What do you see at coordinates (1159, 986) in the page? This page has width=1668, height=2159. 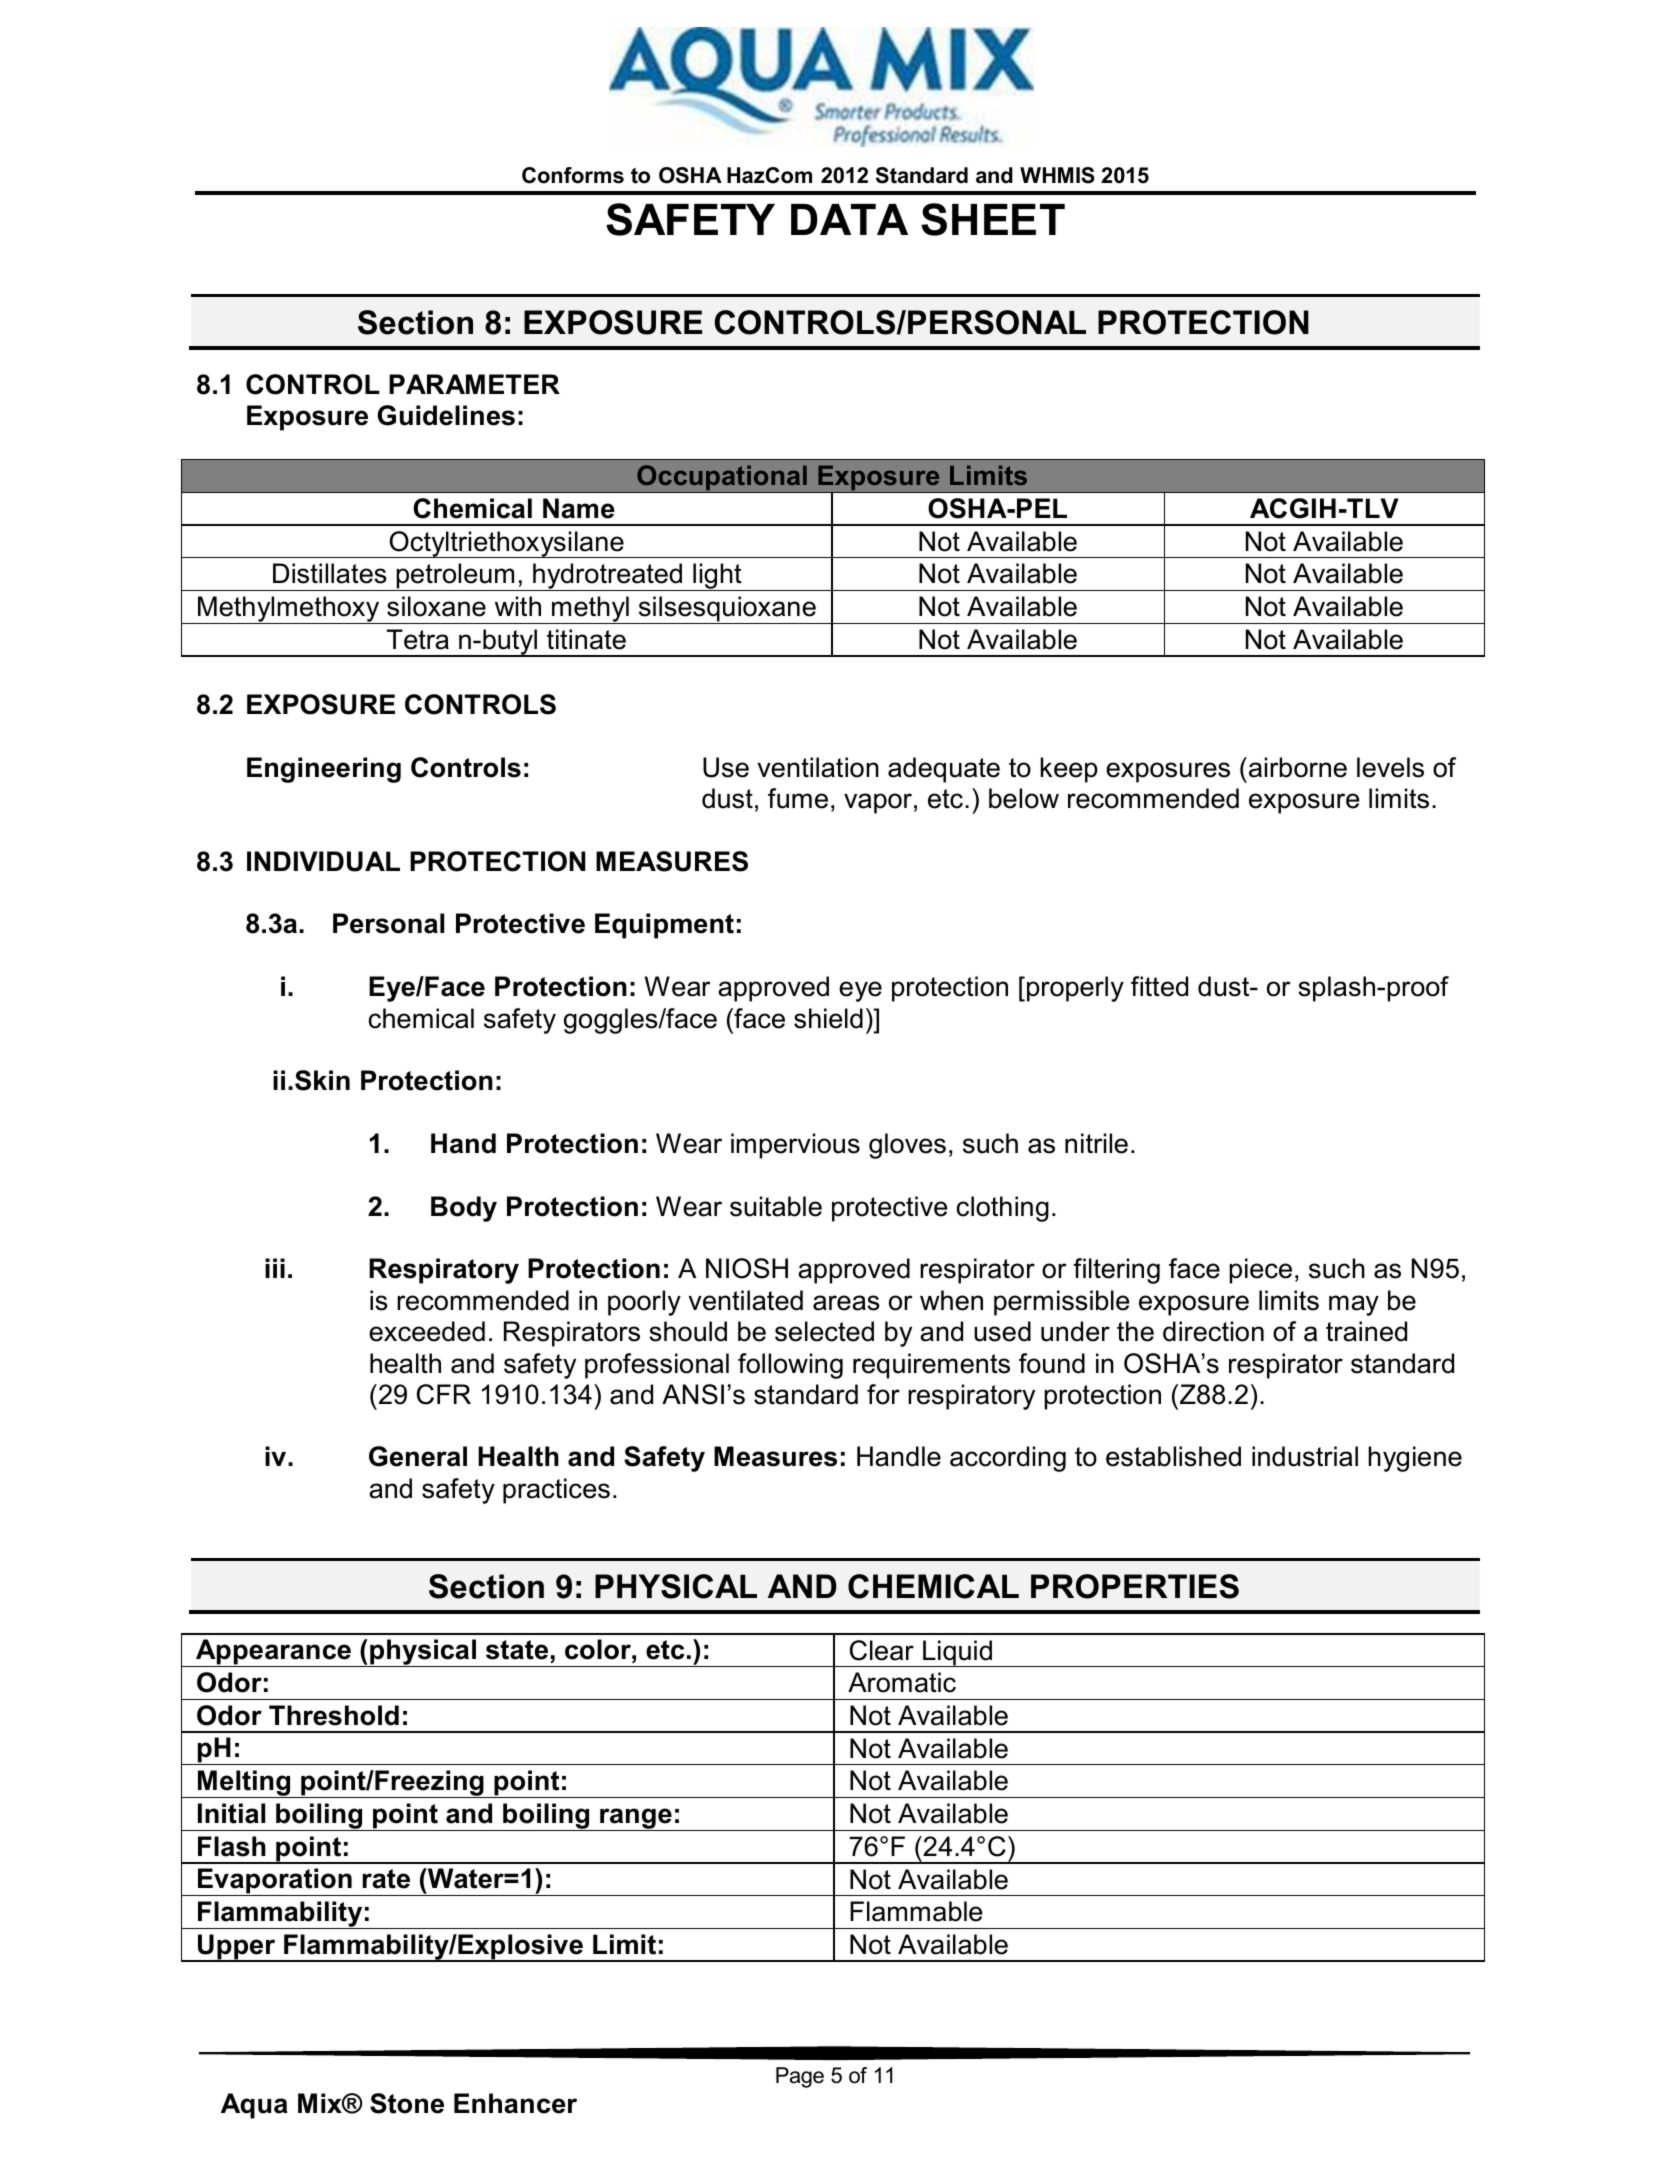 I see `fitted` at bounding box center [1159, 986].
